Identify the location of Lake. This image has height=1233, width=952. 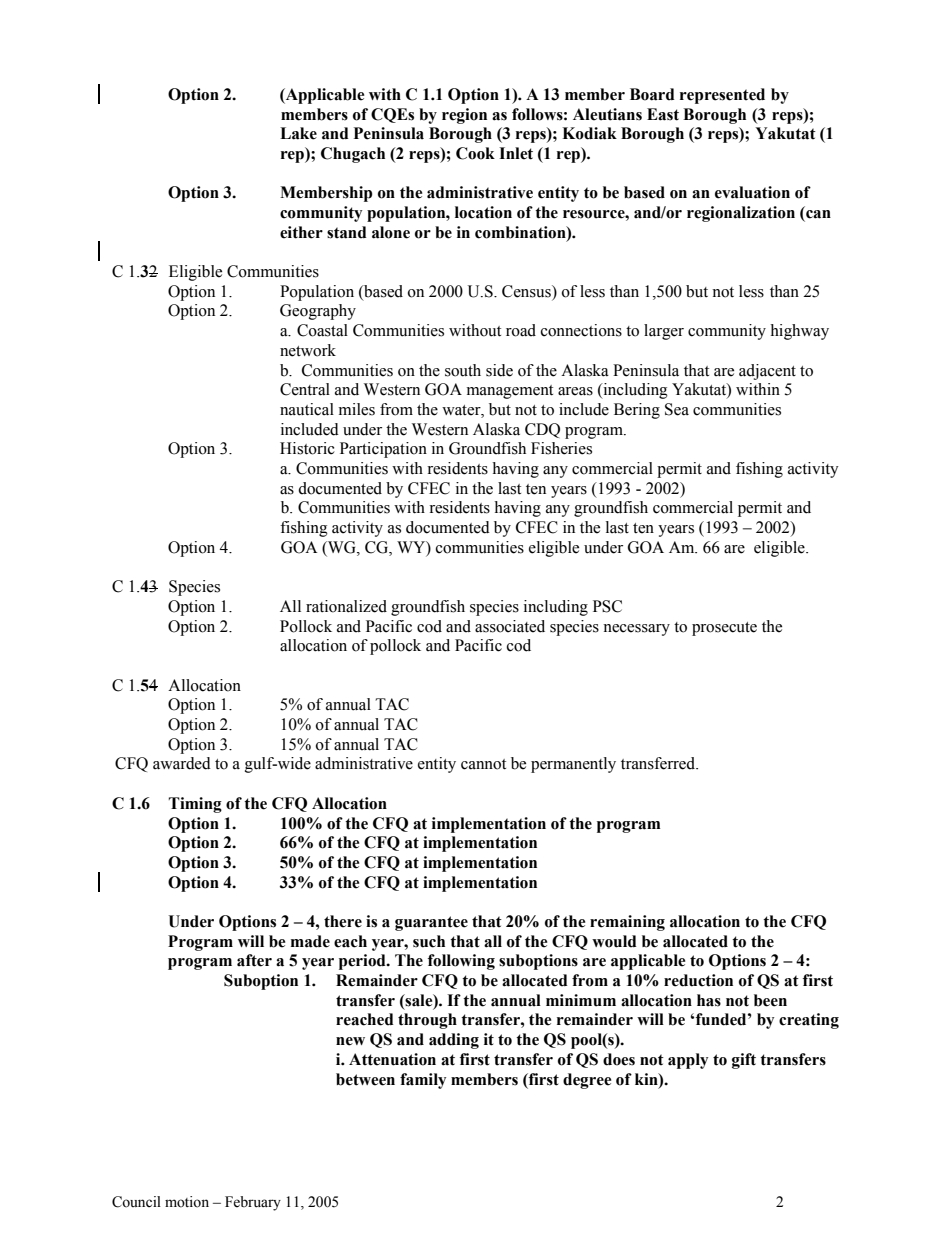
(298, 133).
